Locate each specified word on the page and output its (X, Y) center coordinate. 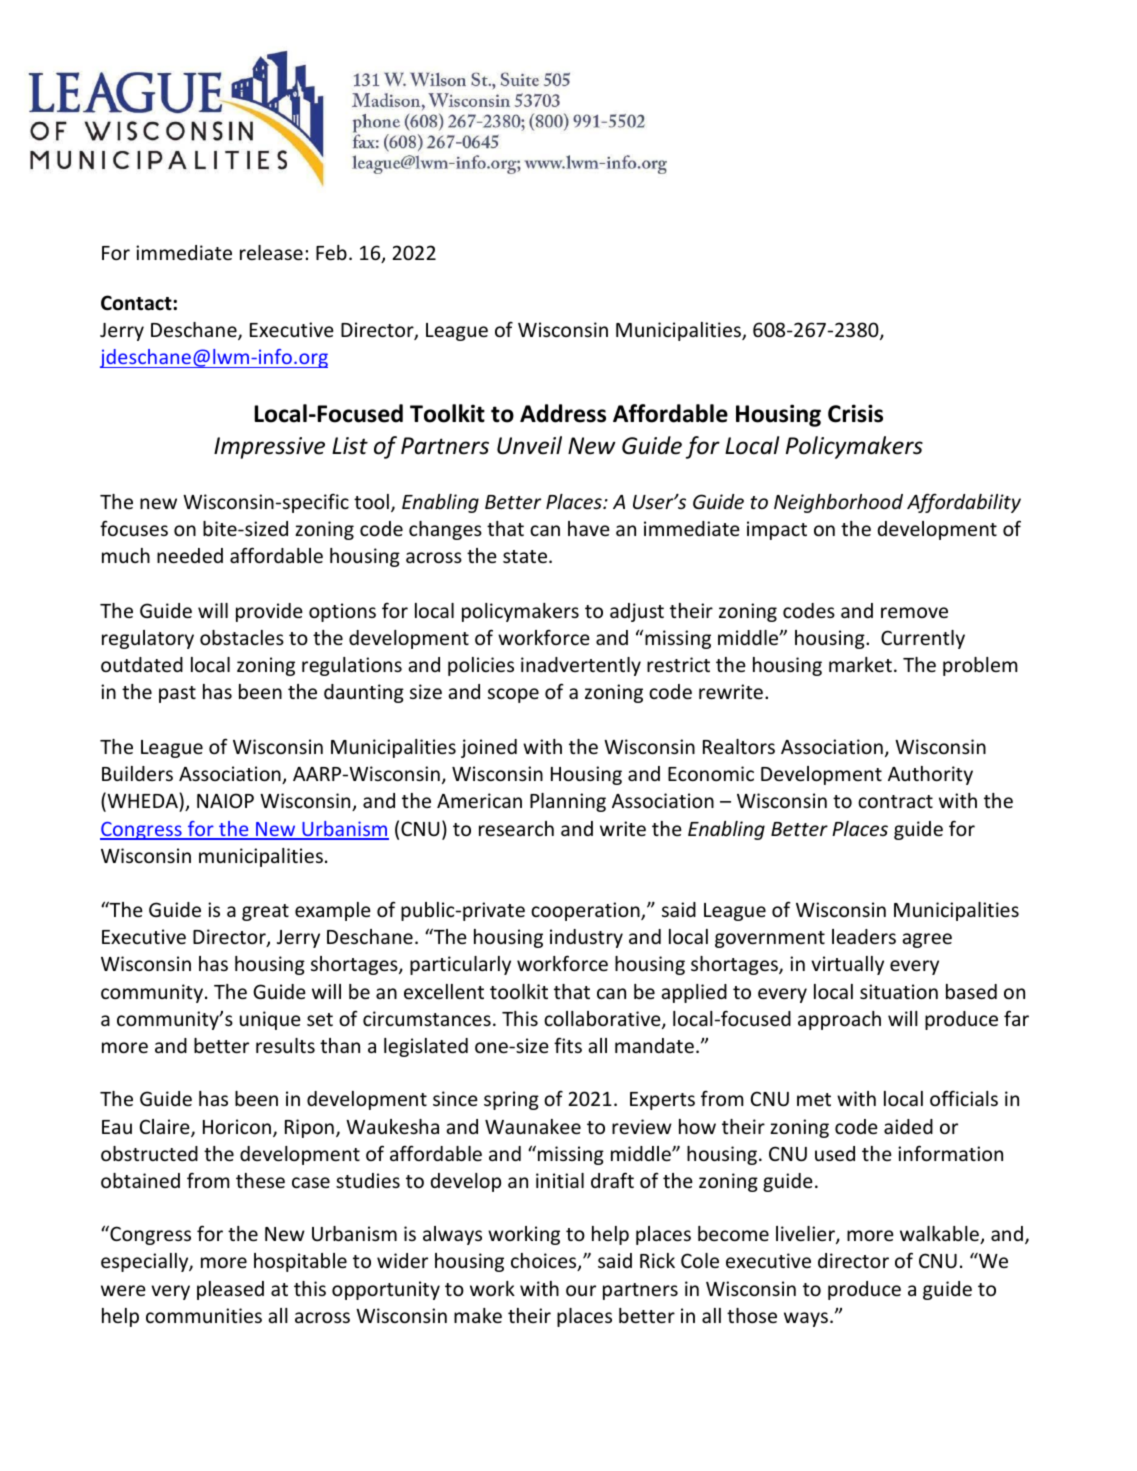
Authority (930, 775)
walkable (940, 1235)
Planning (568, 802)
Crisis (855, 413)
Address (563, 413)
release (271, 252)
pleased (230, 1290)
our (581, 1290)
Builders (137, 773)
